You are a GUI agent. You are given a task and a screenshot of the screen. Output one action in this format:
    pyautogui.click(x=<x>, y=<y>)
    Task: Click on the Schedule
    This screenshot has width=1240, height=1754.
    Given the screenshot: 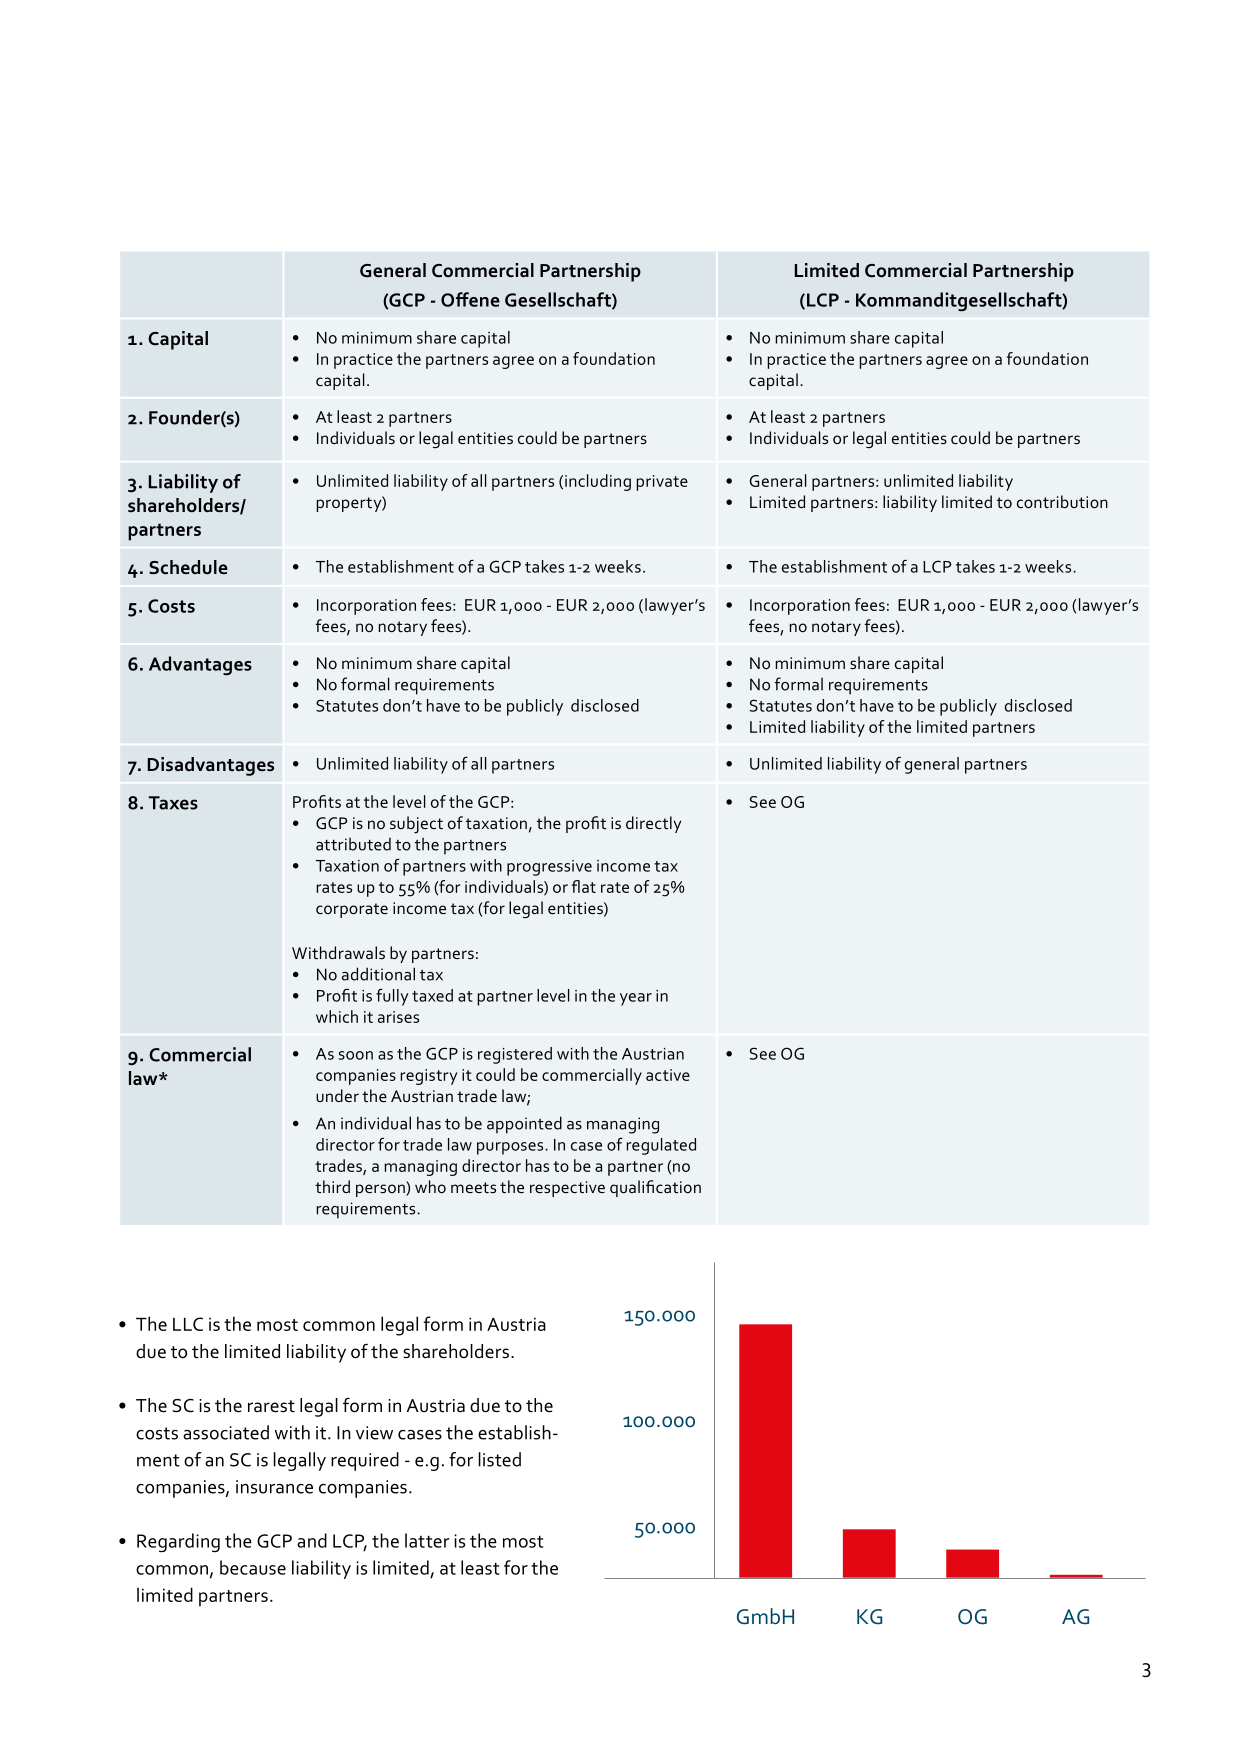 What is the action you would take?
    pyautogui.click(x=188, y=567)
